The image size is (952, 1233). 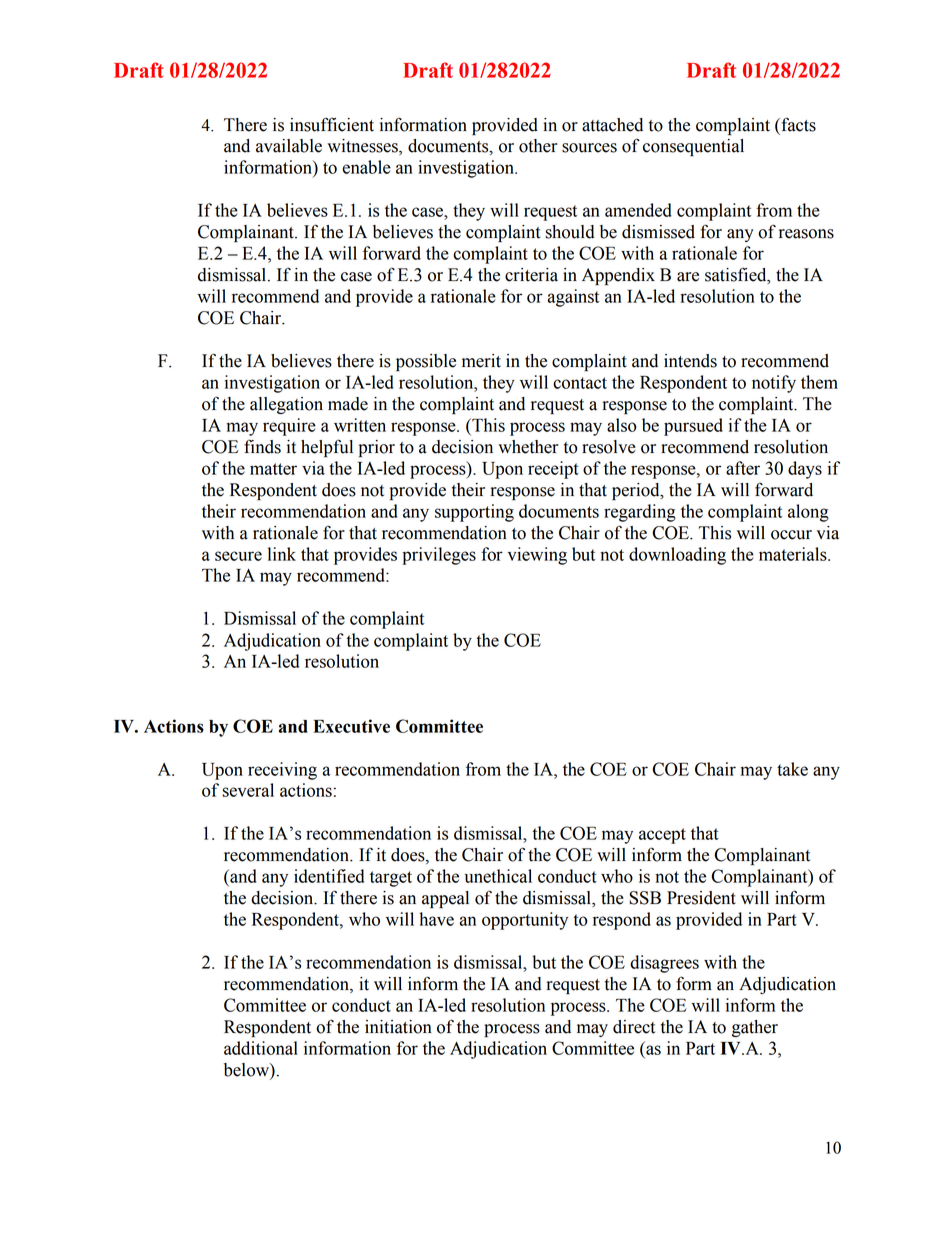 I want to click on other, so click(x=538, y=146).
